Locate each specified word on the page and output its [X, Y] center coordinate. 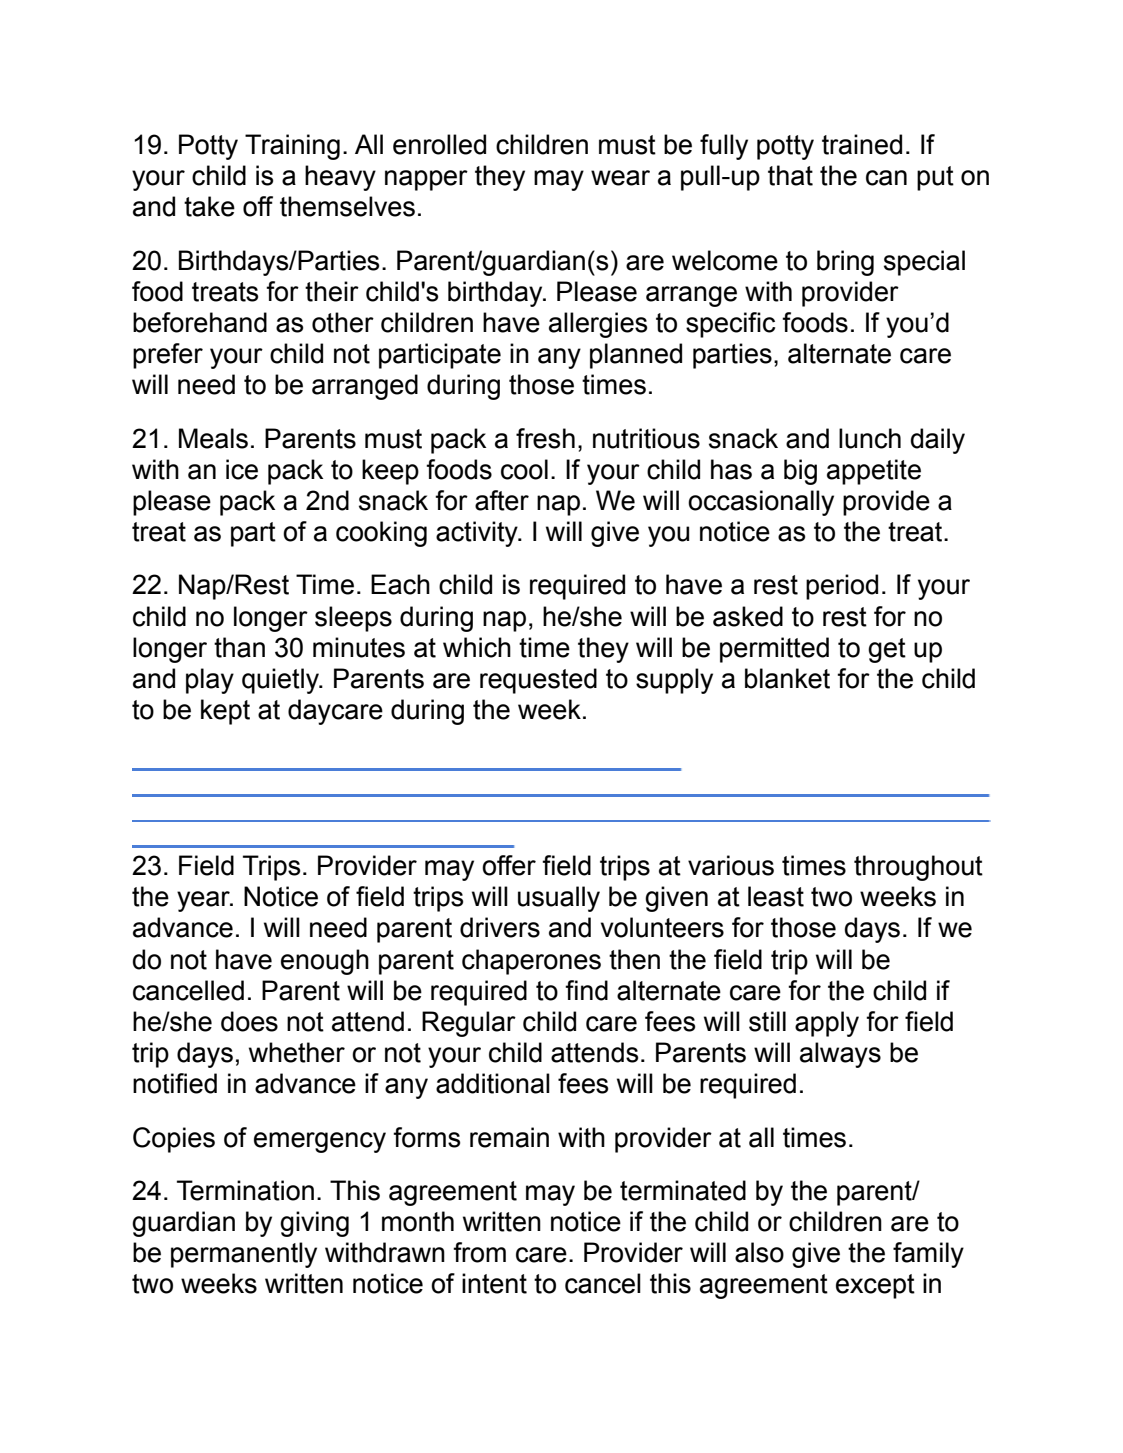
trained [862, 144]
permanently [244, 1255]
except [875, 1286]
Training [292, 147]
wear [620, 178]
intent [494, 1283]
